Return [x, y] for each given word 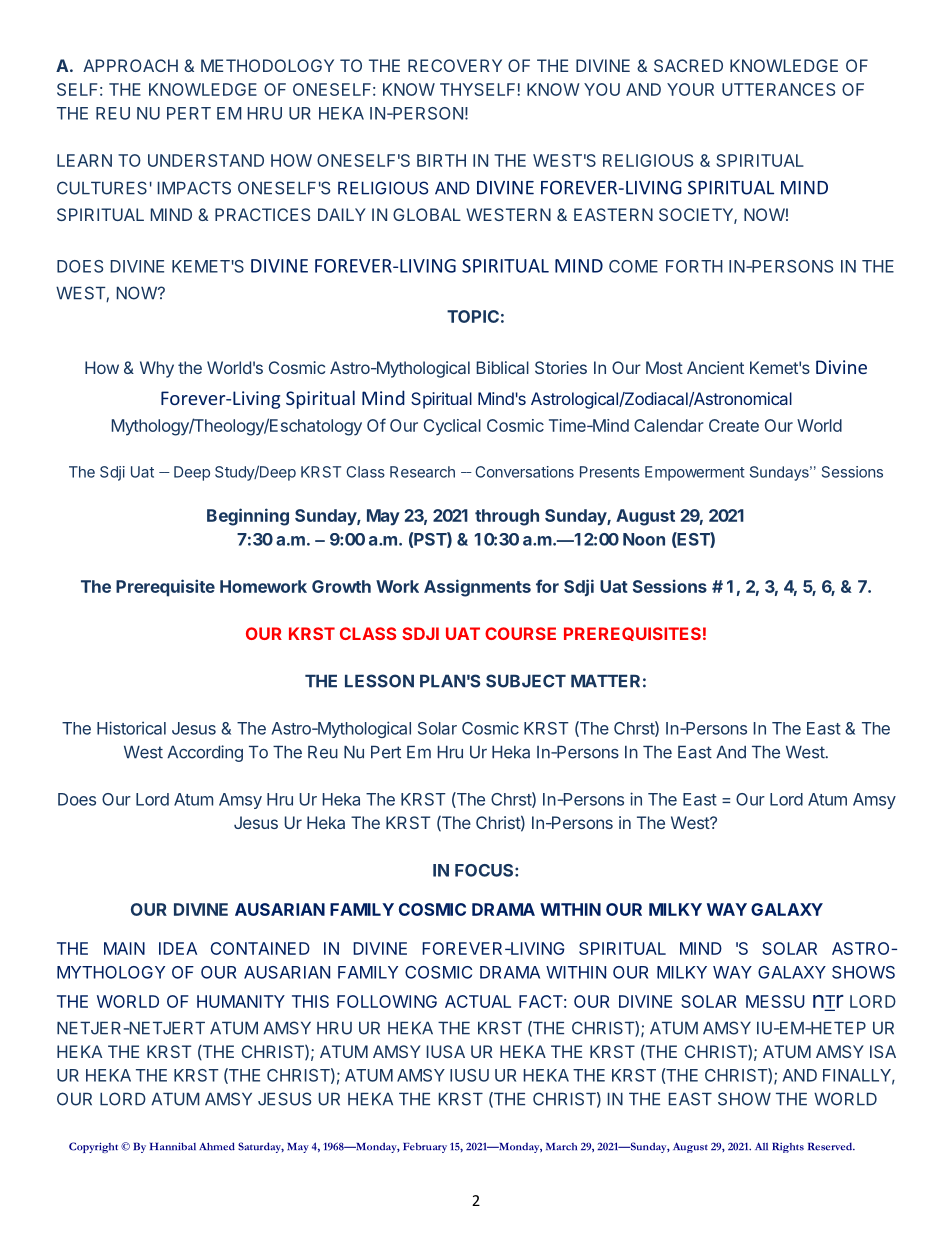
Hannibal [173, 1146]
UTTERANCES [778, 89]
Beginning [248, 517]
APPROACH [130, 65]
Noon [644, 539]
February [425, 1148]
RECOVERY [455, 65]
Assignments [477, 588]
